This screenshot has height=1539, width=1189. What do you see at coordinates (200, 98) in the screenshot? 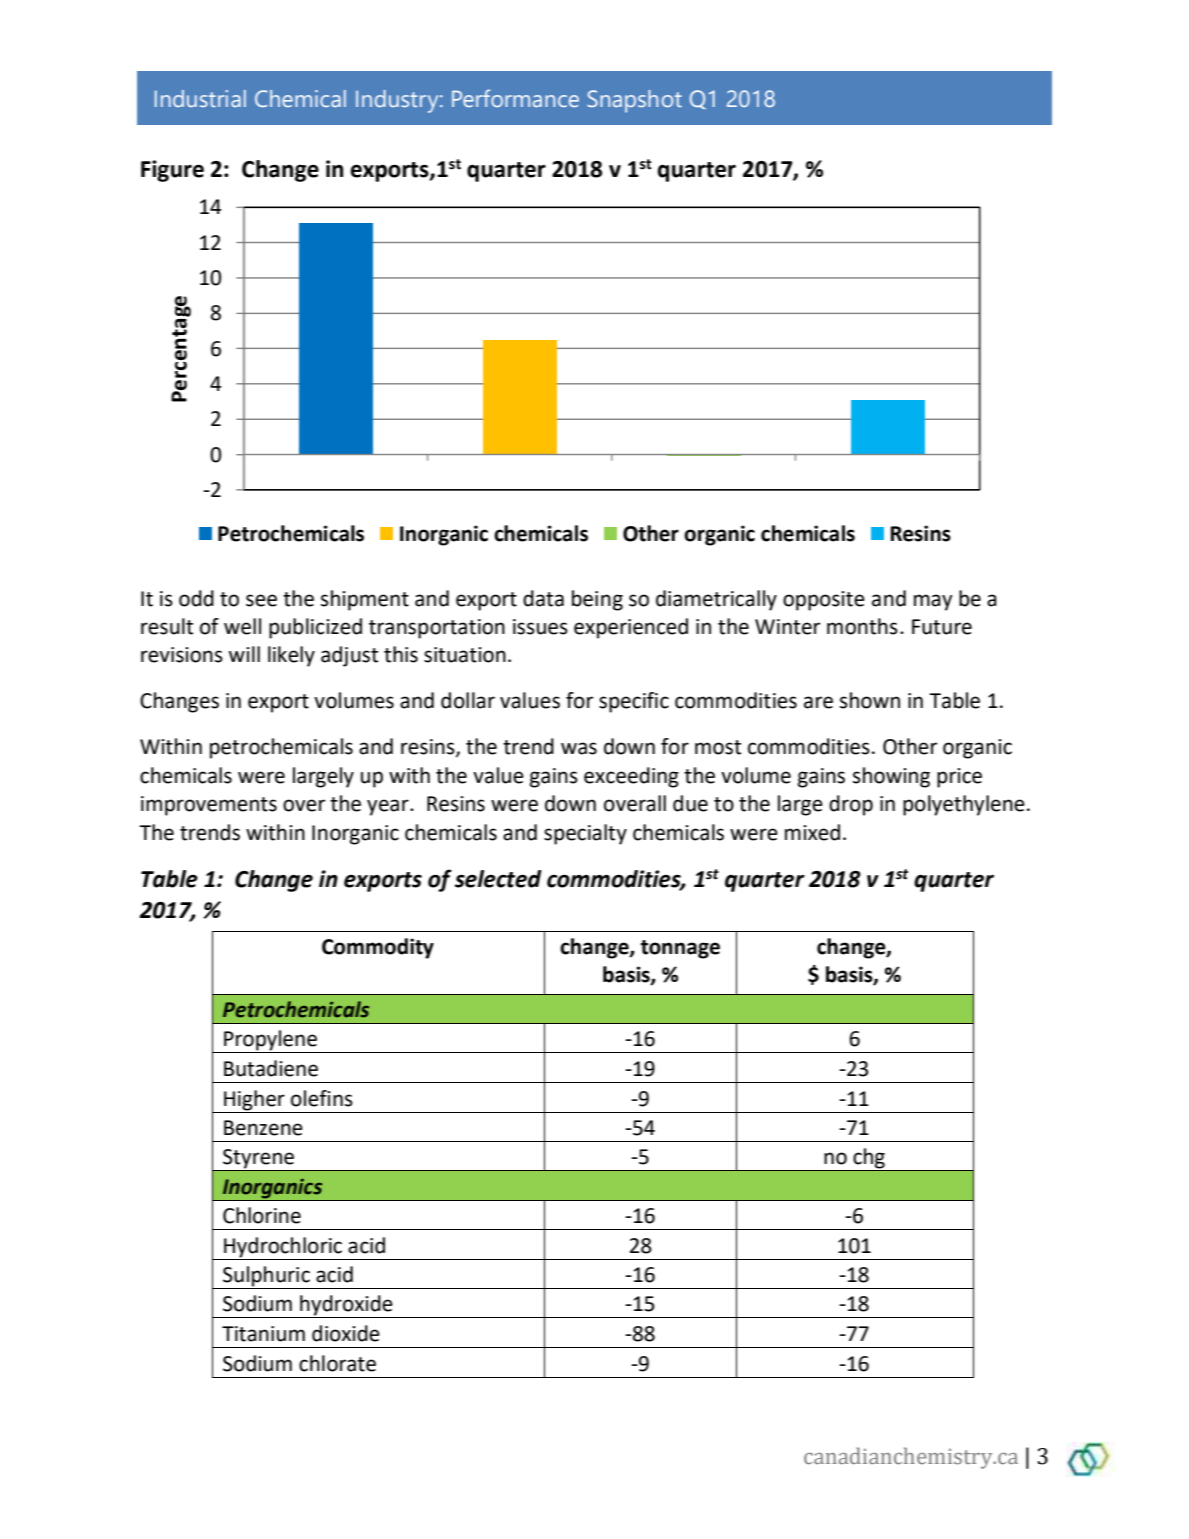
I see `Industrial` at bounding box center [200, 98].
